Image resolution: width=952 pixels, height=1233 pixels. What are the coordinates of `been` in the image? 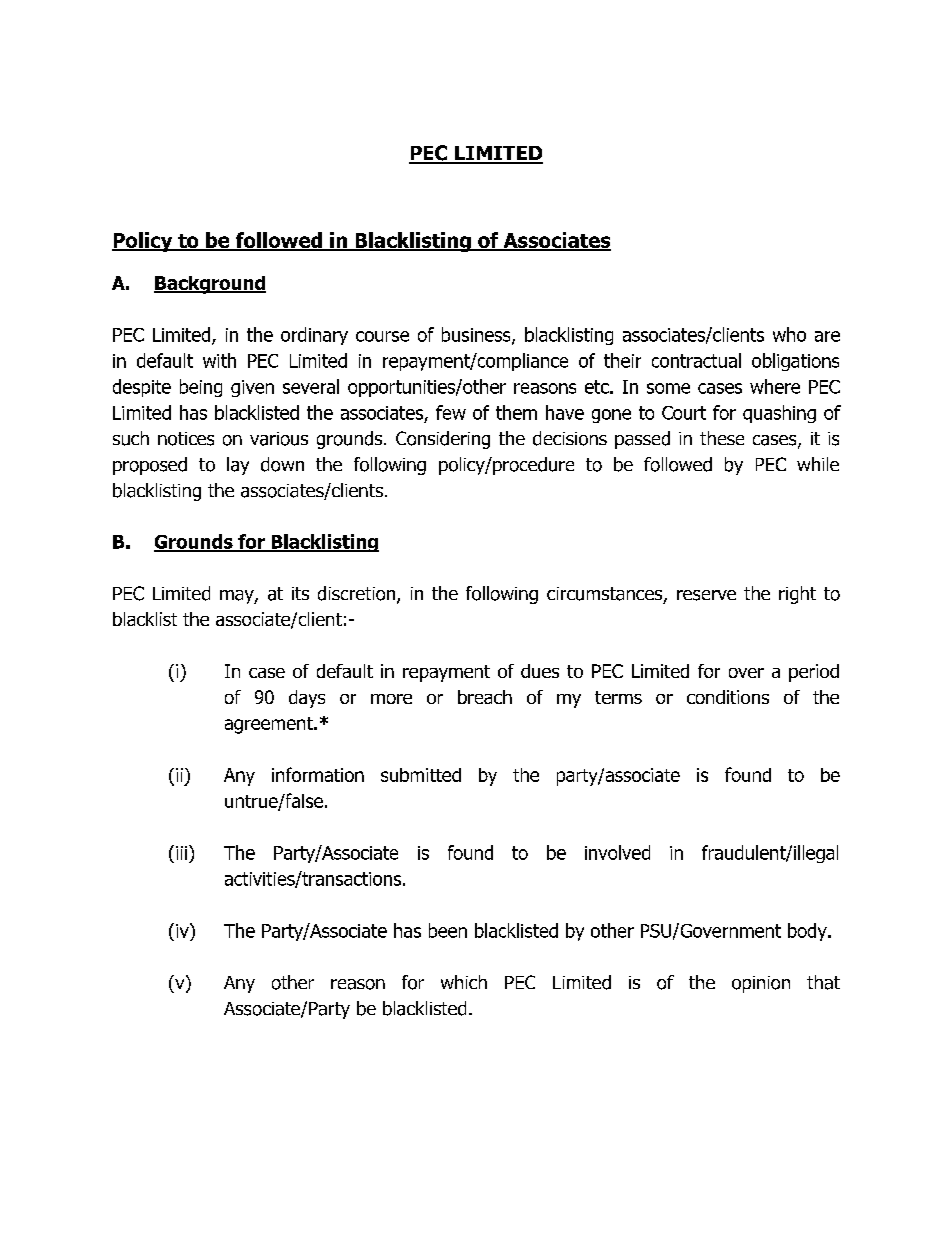 It's located at (448, 930).
